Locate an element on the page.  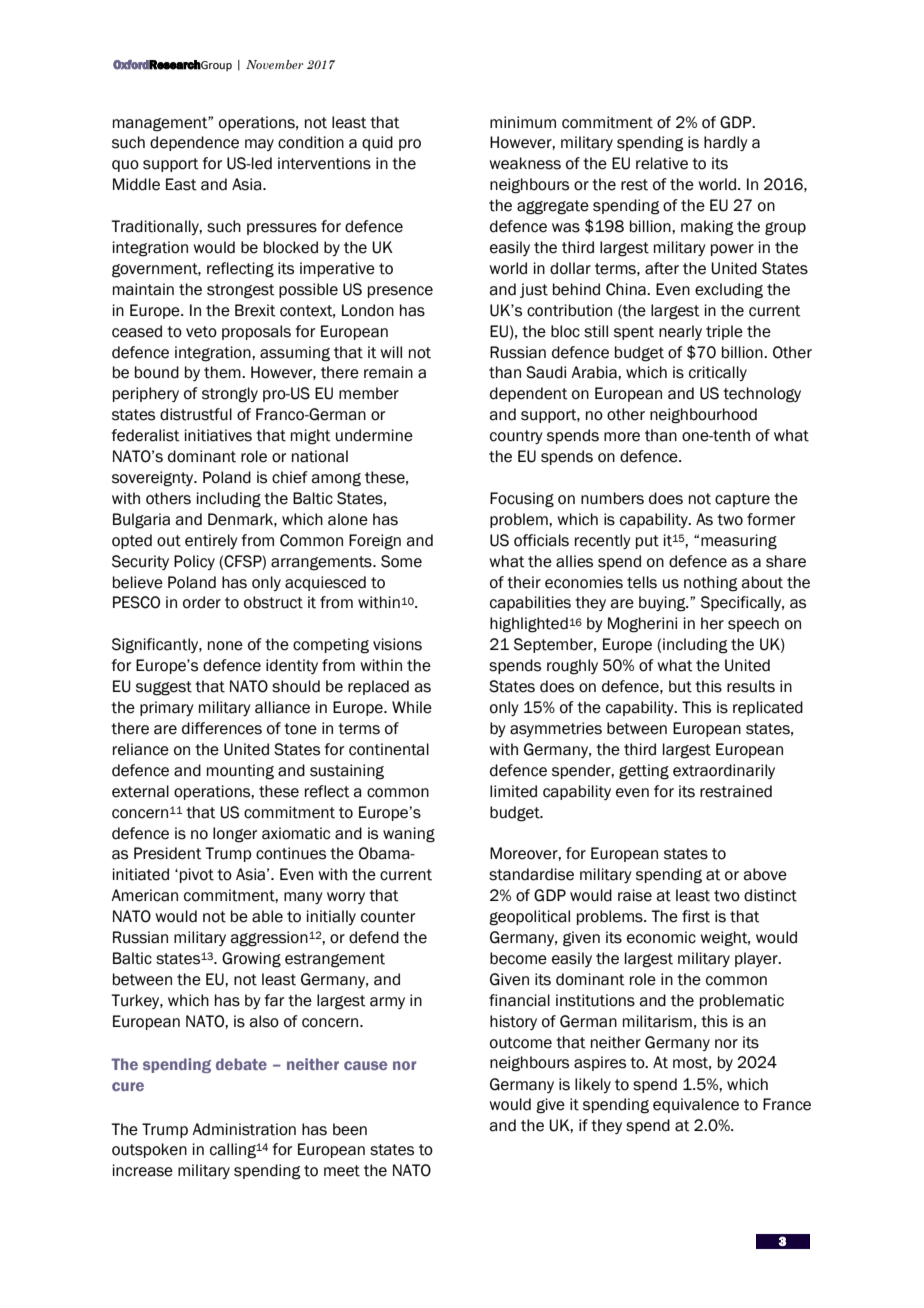
dependence is located at coordinates (194, 143).
